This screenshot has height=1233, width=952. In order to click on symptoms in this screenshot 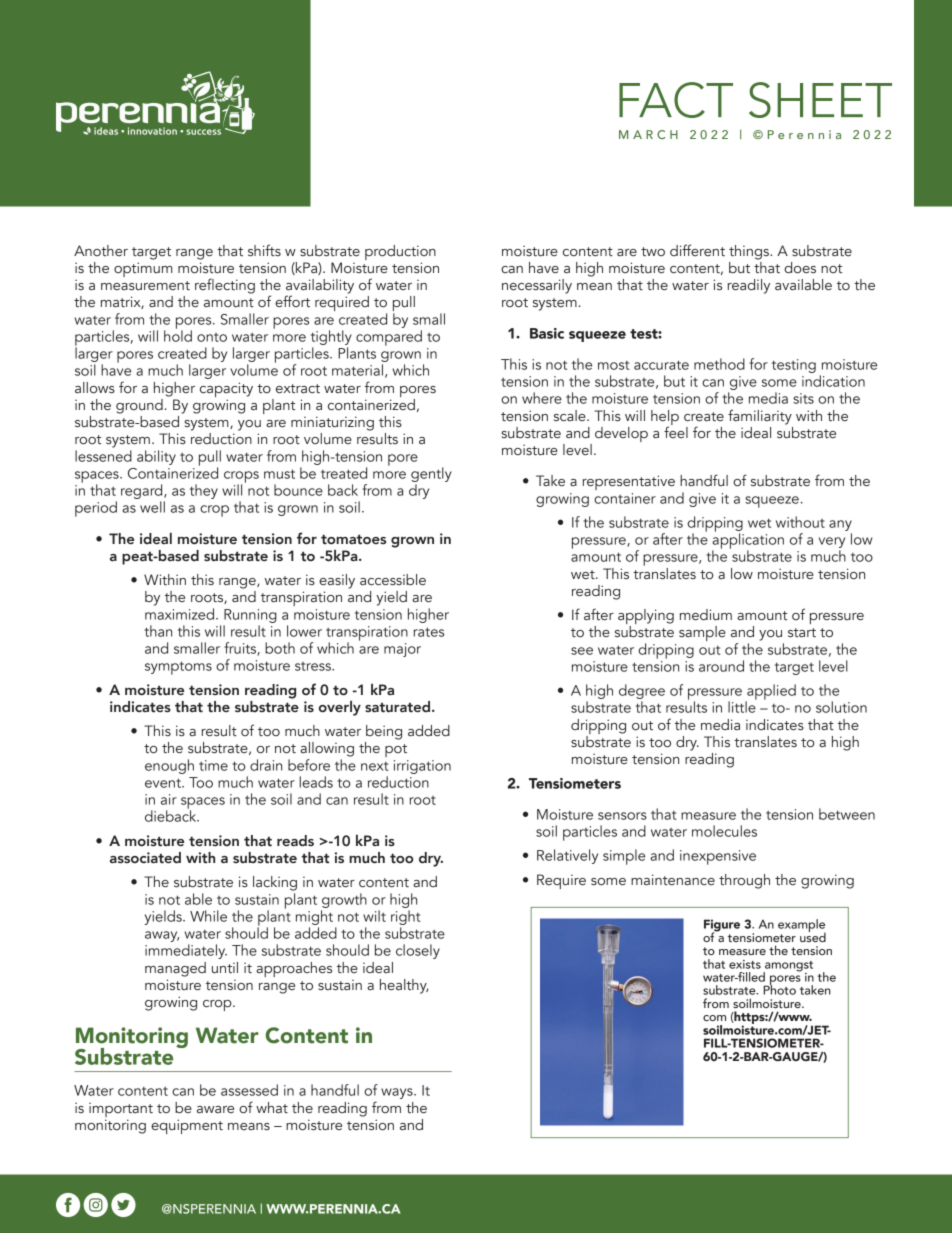, I will do `click(178, 668)`.
